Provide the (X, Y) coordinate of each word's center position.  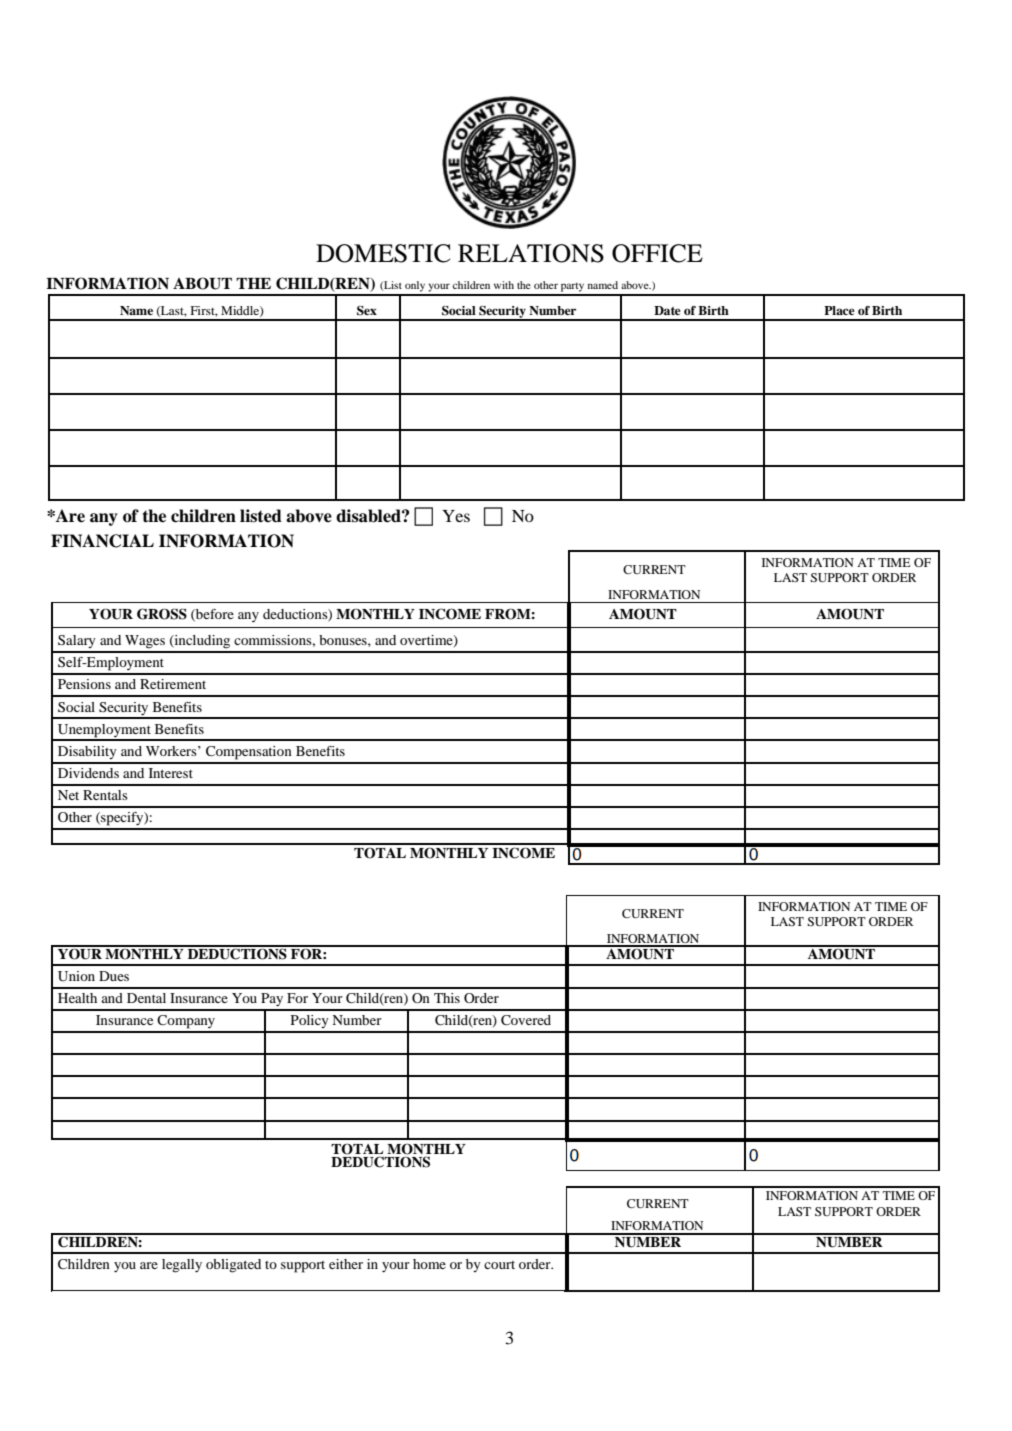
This (447, 998)
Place (839, 310)
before (214, 615)
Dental (146, 998)
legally (182, 1266)
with (504, 285)
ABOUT (202, 283)
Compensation (249, 753)
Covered (526, 1020)
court (499, 1265)
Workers (172, 751)
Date (667, 310)
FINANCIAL (102, 541)
